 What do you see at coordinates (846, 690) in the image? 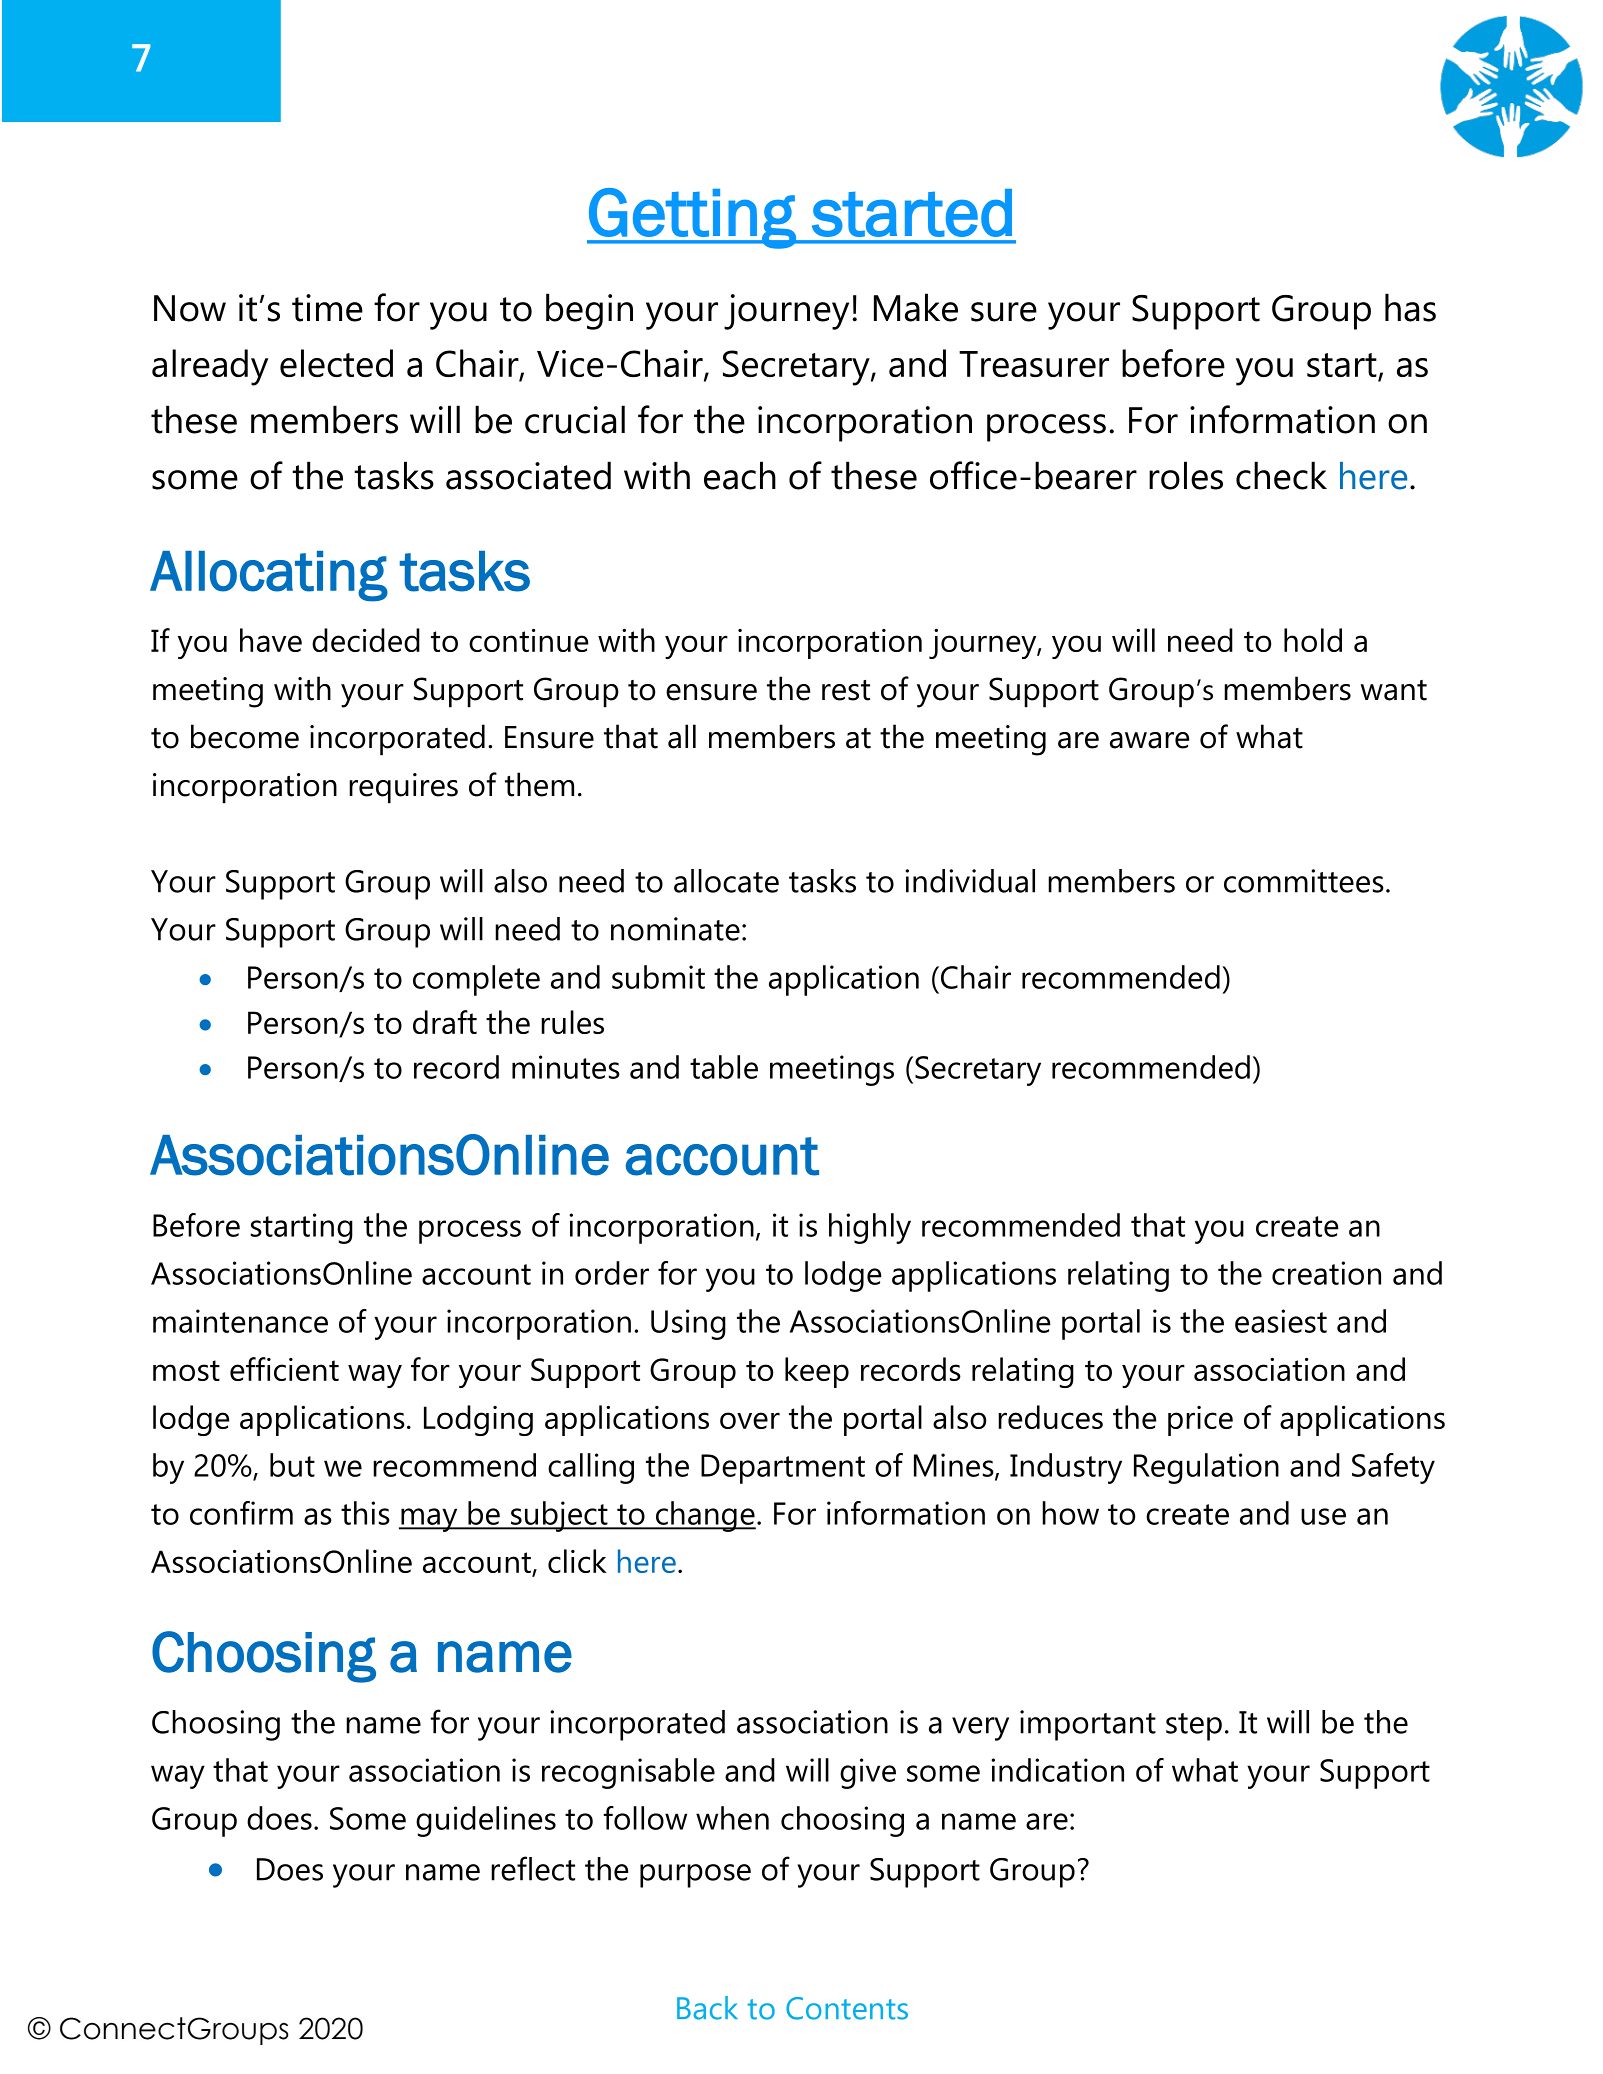
I see `rest` at bounding box center [846, 690].
